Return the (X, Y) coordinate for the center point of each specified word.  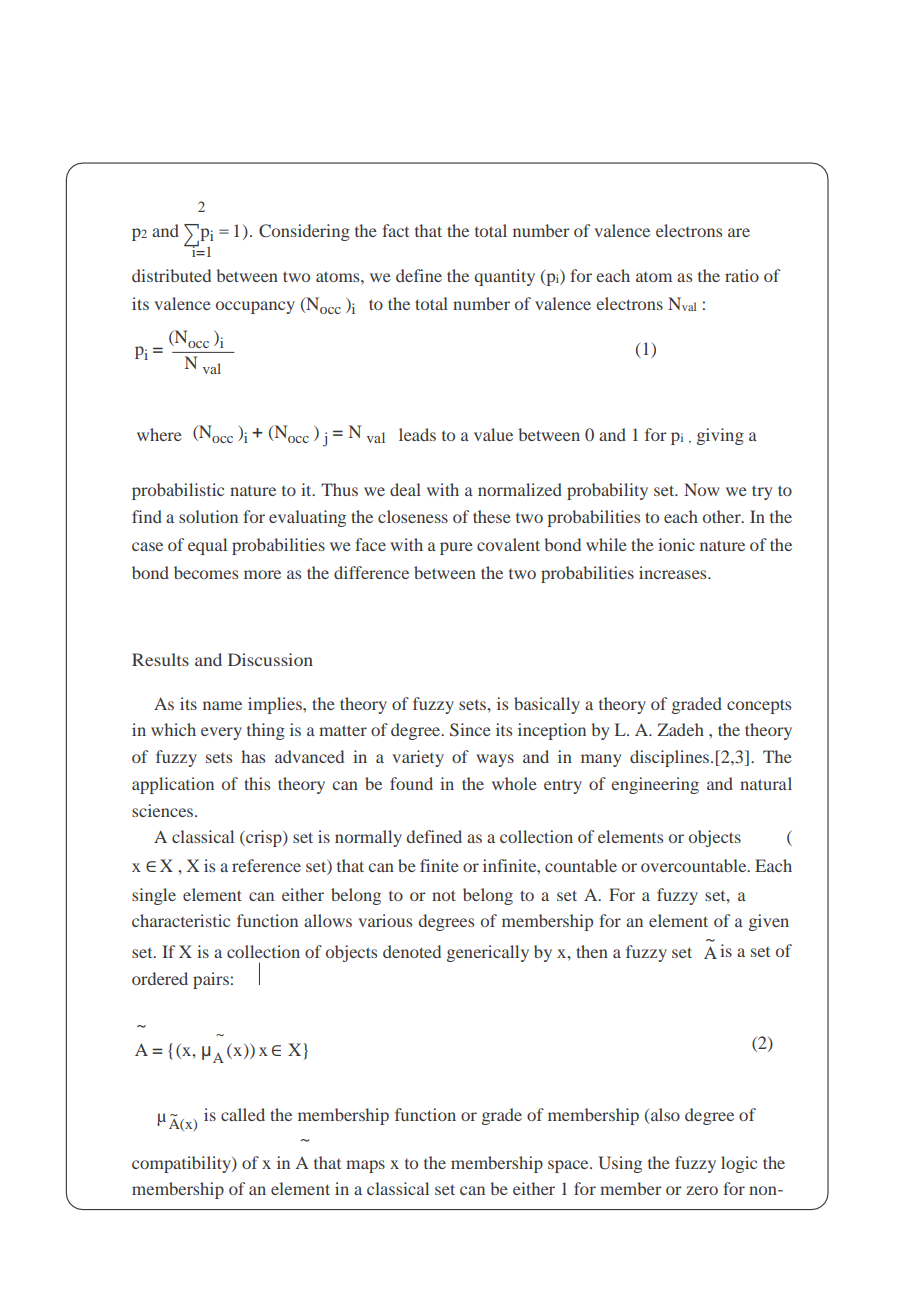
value (493, 434)
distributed (171, 275)
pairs (211, 980)
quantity (504, 277)
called (243, 1114)
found (411, 783)
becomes (206, 572)
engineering (655, 785)
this (257, 783)
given (769, 922)
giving (720, 436)
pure (456, 548)
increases (674, 572)
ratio (742, 275)
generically (488, 953)
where (159, 434)
